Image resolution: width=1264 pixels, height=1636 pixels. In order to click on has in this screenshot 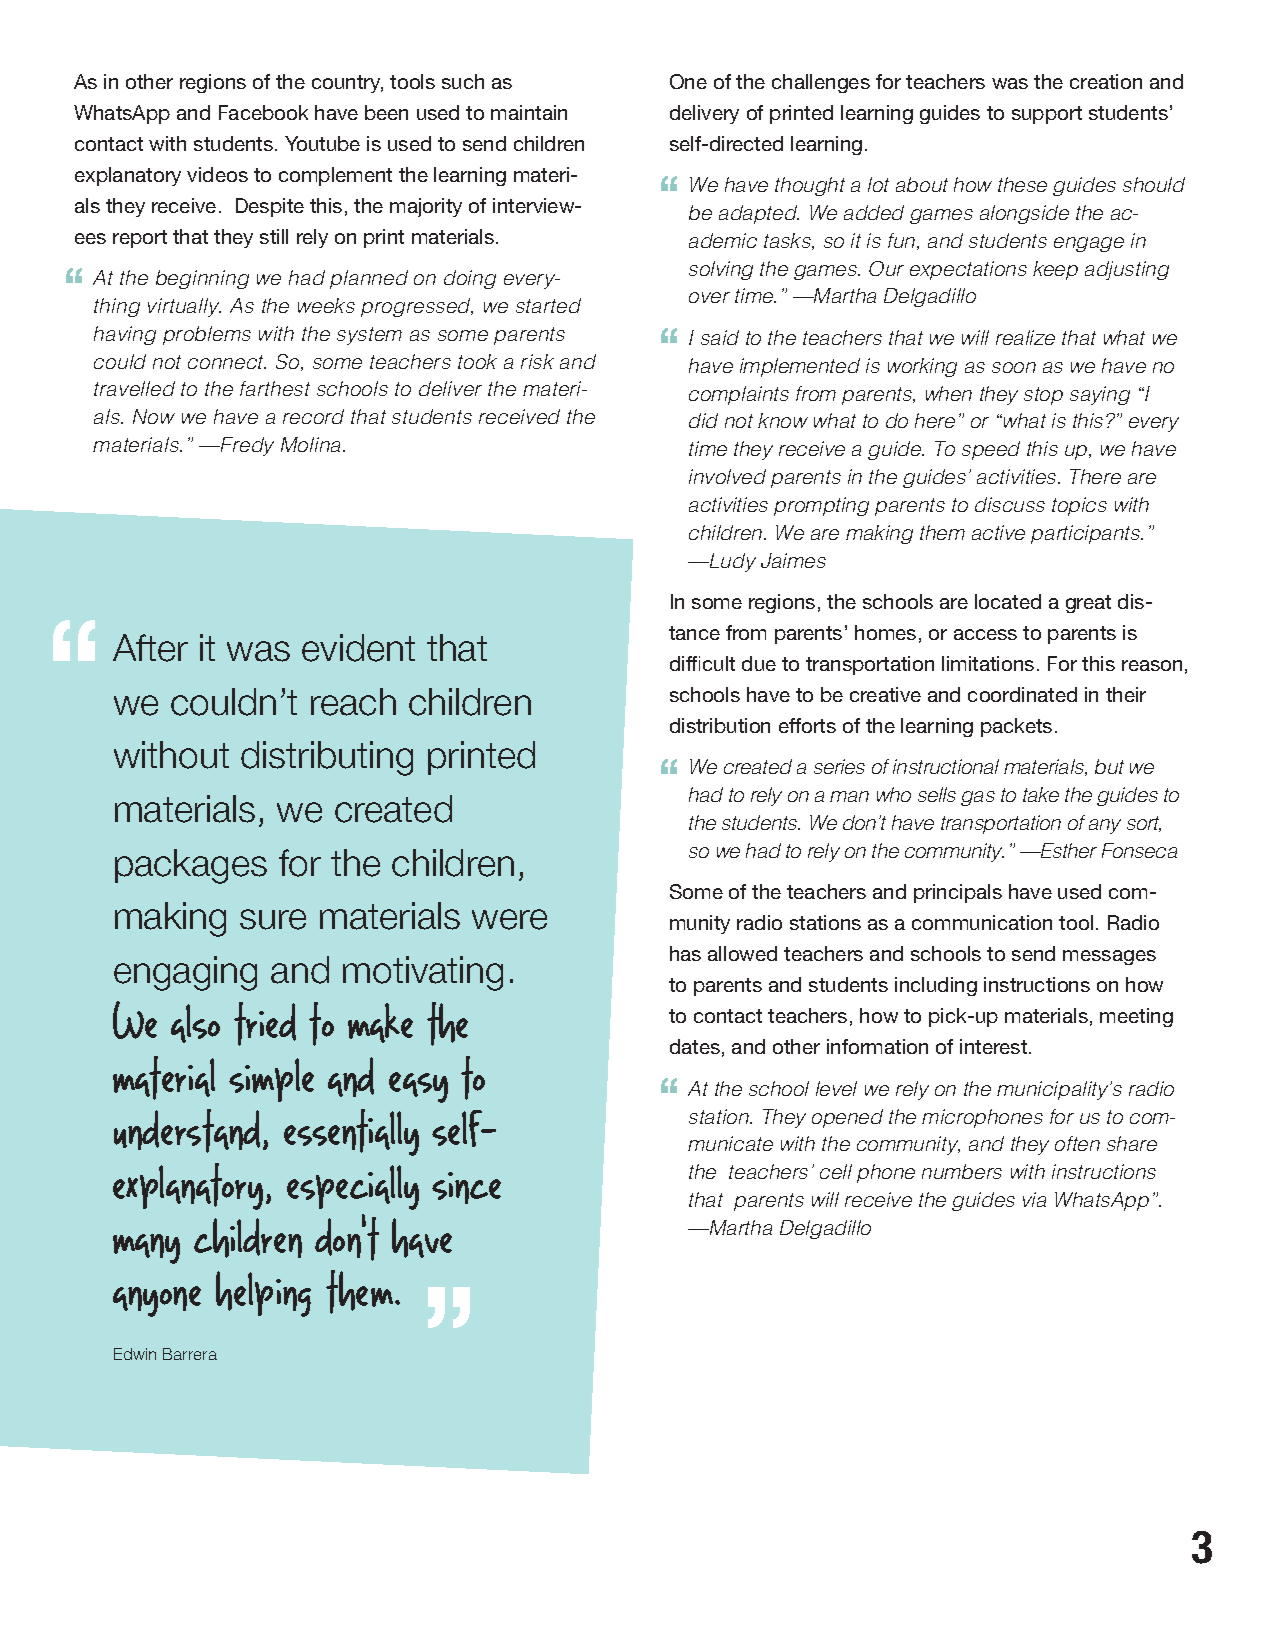, I will do `click(685, 953)`.
